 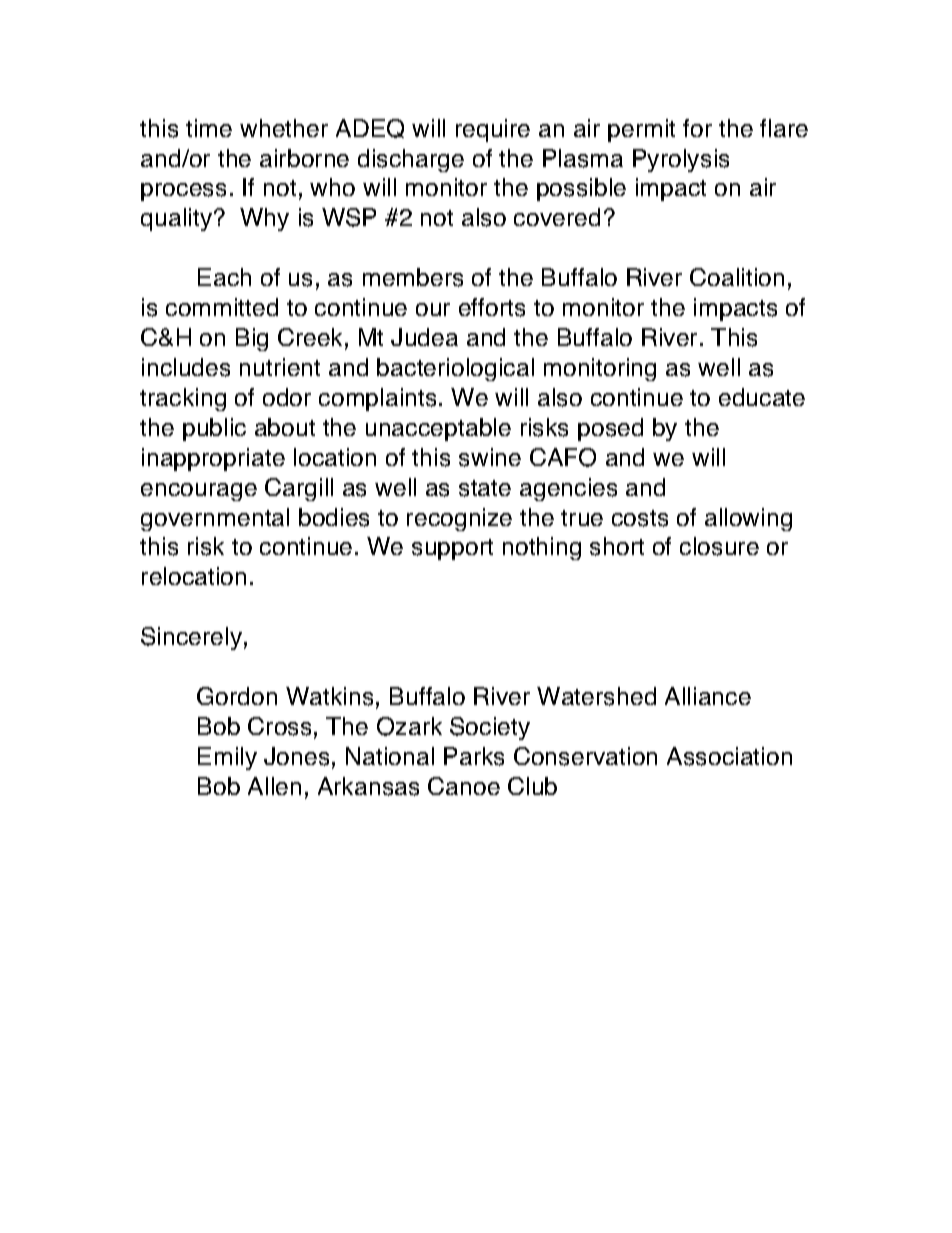 I want to click on whether, so click(x=284, y=128).
